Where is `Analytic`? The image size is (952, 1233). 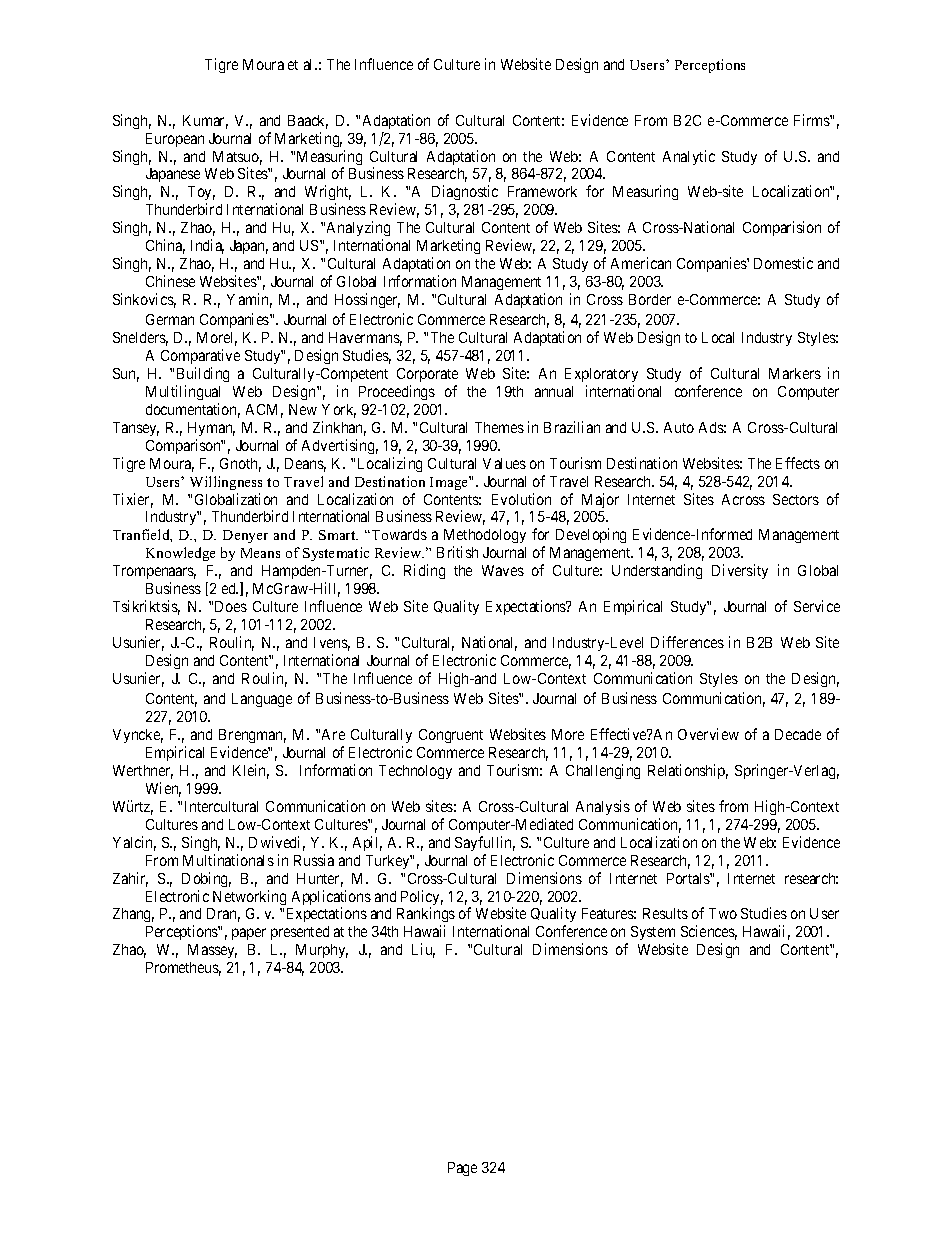
Analytic is located at coordinates (689, 157).
